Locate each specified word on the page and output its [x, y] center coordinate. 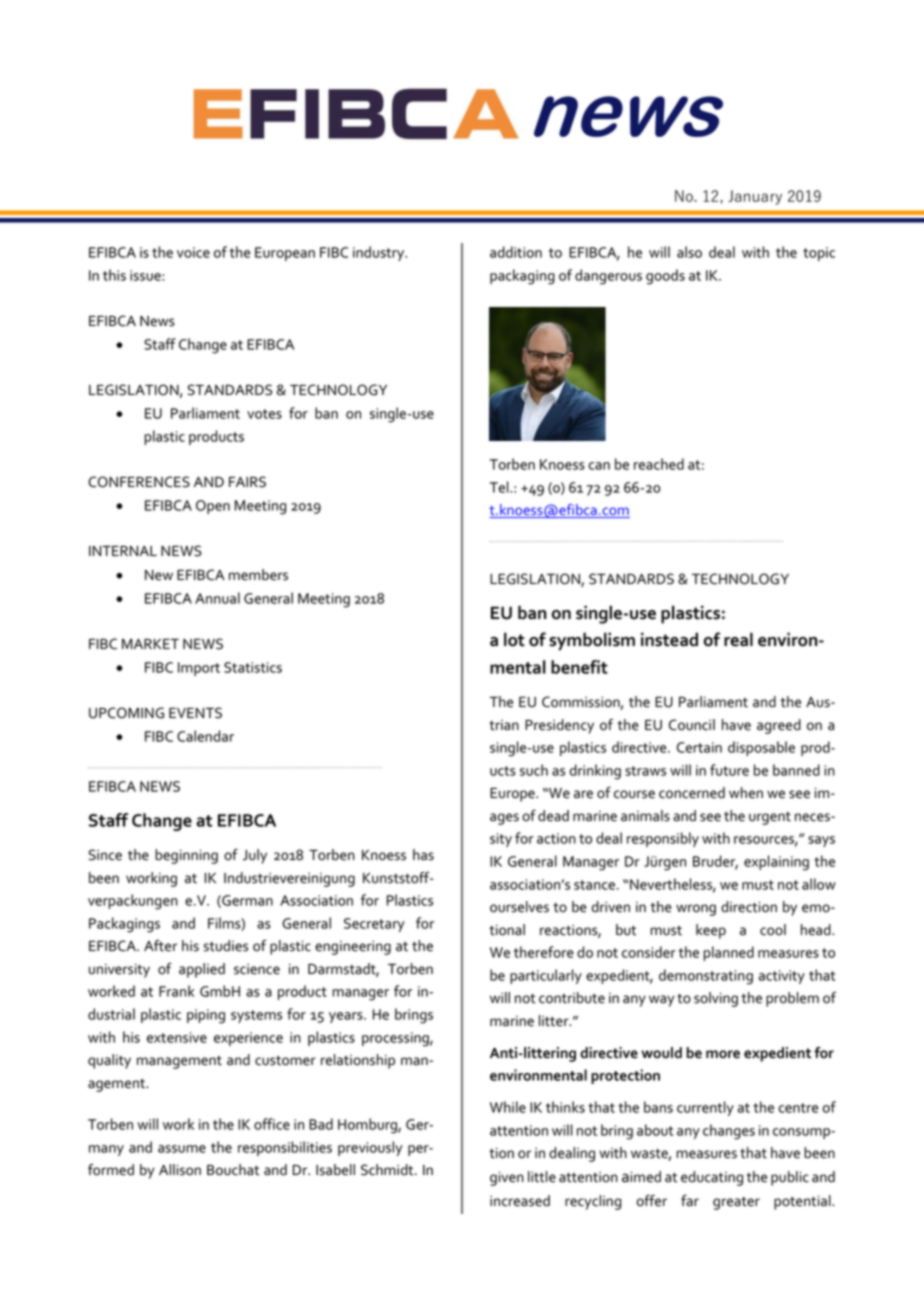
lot [514, 639]
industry [380, 253]
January [755, 197]
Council [692, 725]
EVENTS [195, 713]
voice [193, 252]
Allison [180, 1170]
